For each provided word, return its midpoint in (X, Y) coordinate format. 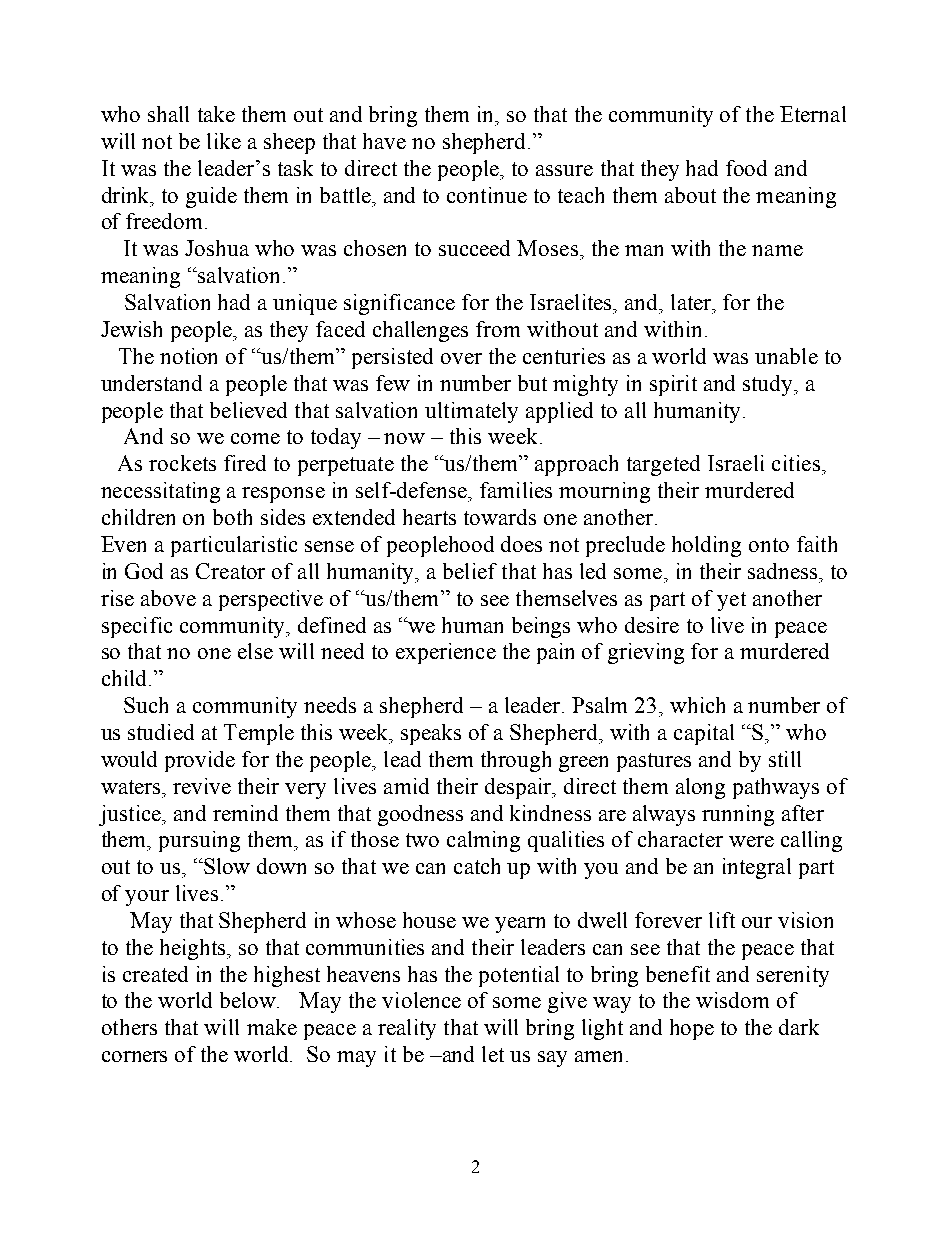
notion (188, 356)
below (249, 1000)
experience (446, 653)
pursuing (199, 841)
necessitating (160, 492)
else (255, 651)
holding (706, 546)
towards (500, 517)
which (697, 705)
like (224, 141)
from (498, 329)
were (751, 841)
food (746, 168)
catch (477, 866)
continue (487, 195)
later (692, 302)
